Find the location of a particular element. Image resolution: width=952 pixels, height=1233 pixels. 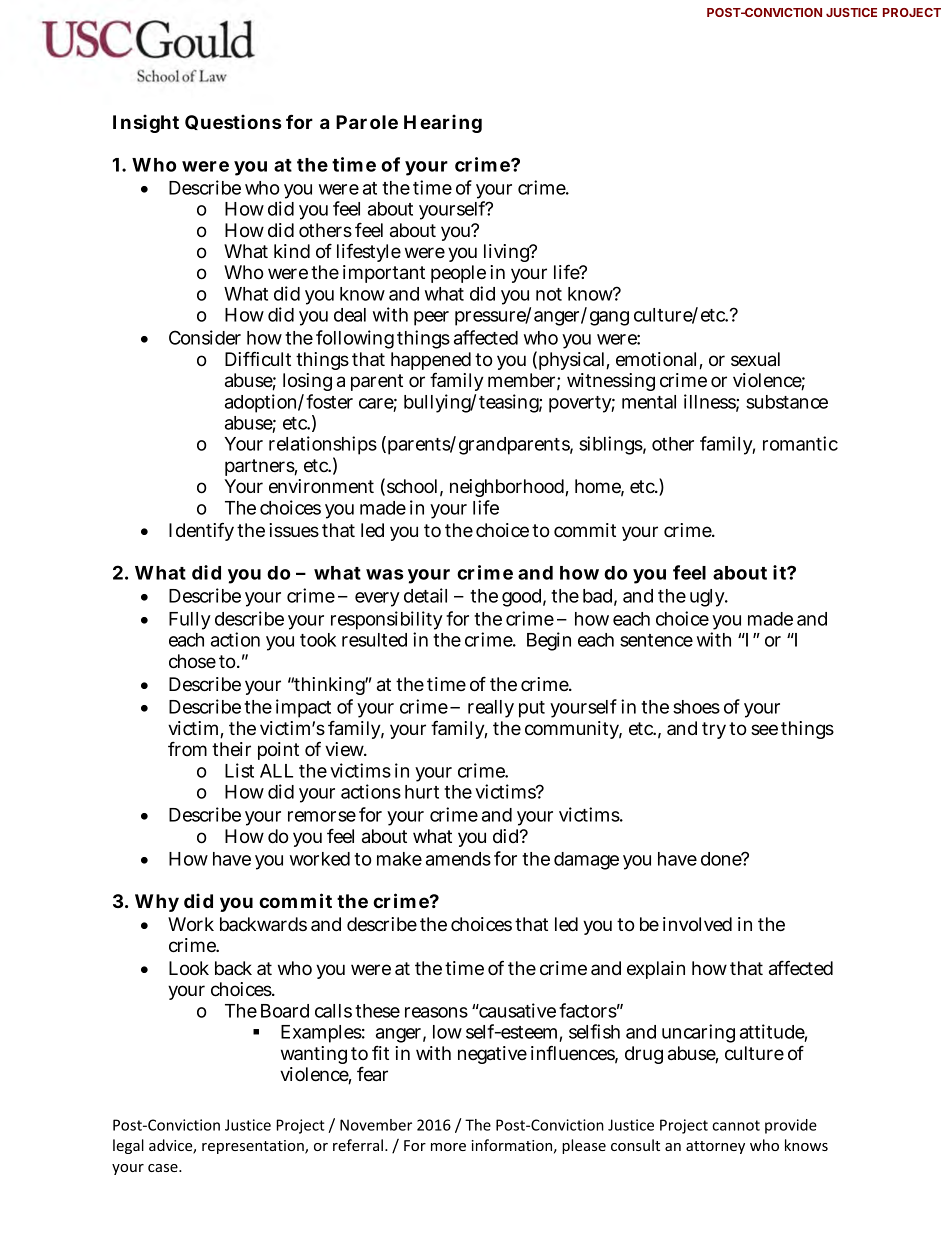

more is located at coordinates (448, 1147).
